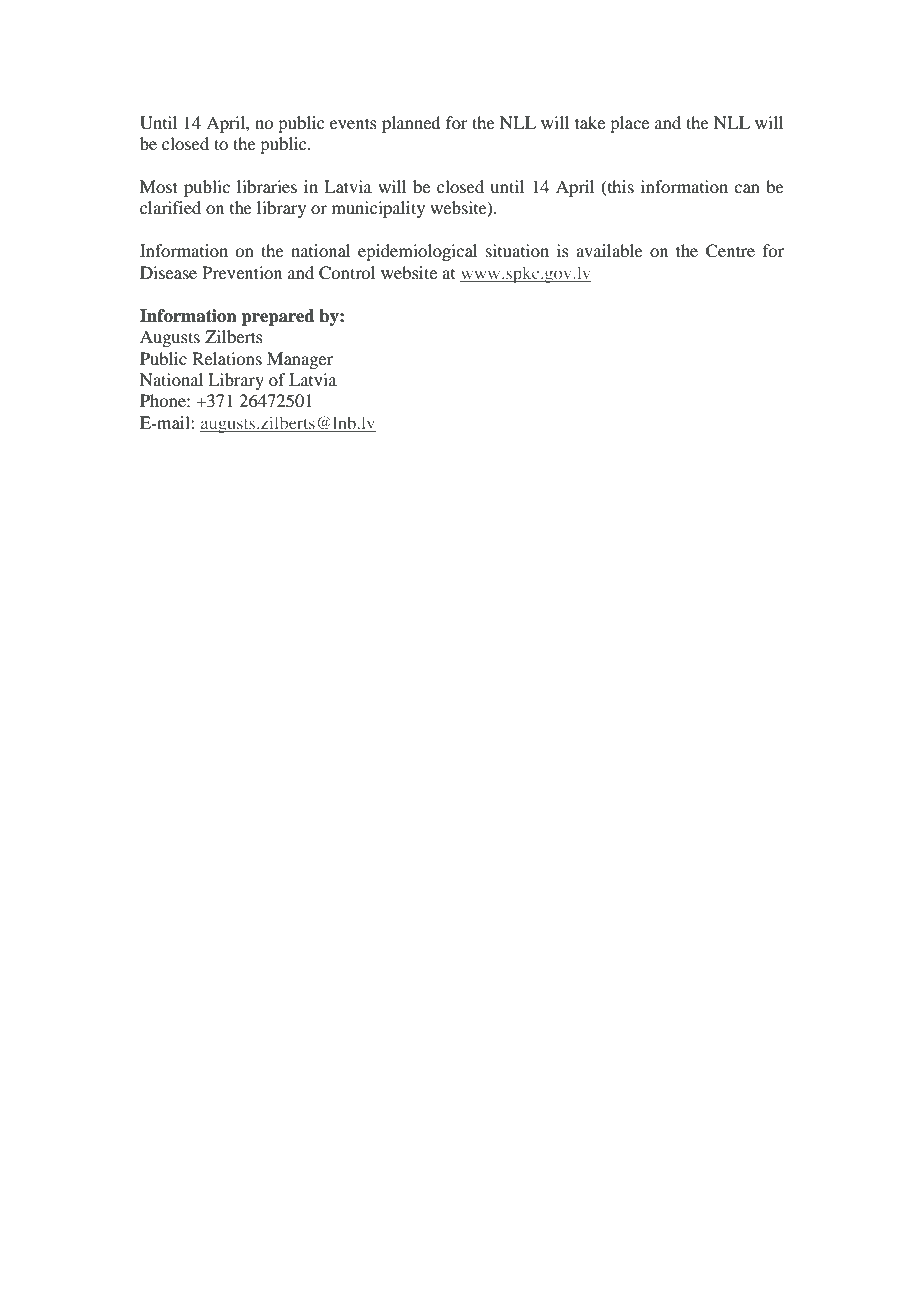  Describe the element at coordinates (227, 358) in the screenshot. I see `Relations` at that location.
